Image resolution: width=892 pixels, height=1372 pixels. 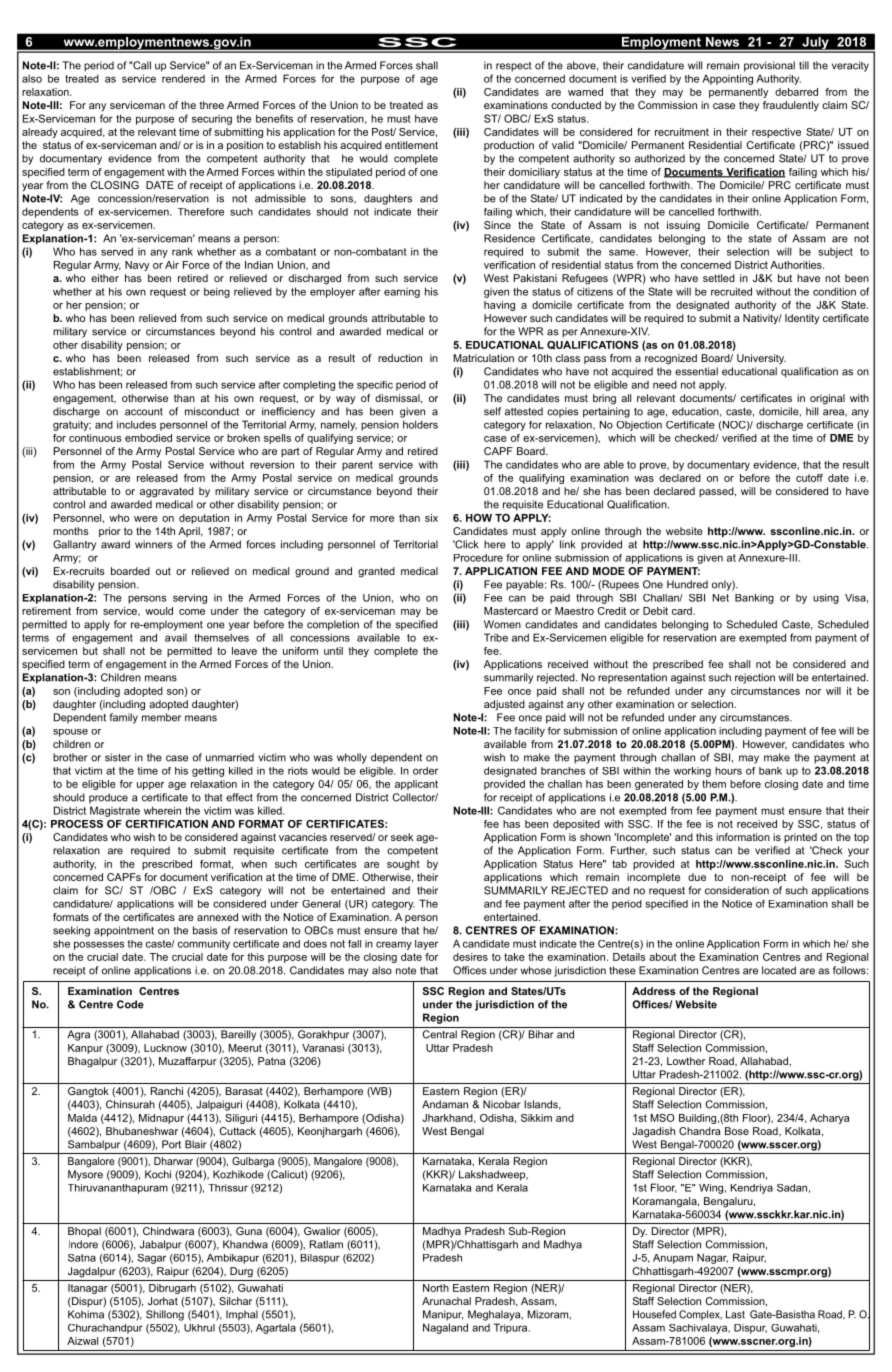 What do you see at coordinates (105, 278) in the screenshot?
I see `either` at bounding box center [105, 278].
